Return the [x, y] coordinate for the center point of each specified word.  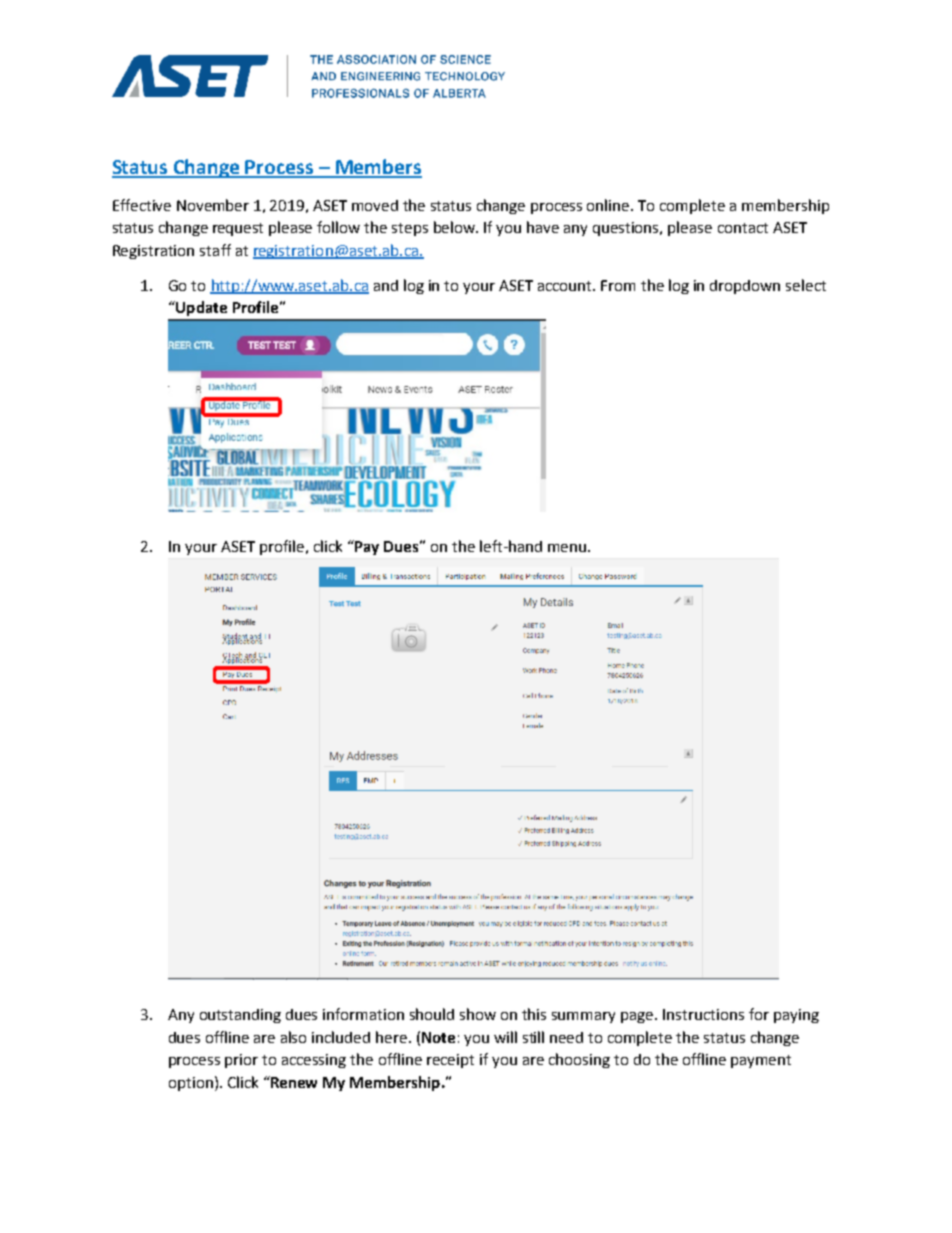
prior [241, 1061]
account [566, 286]
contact [743, 228]
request [238, 229]
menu [567, 548]
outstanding [240, 1016]
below [455, 227]
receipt [450, 1061]
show [478, 1014]
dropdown [745, 287]
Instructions [703, 1014]
